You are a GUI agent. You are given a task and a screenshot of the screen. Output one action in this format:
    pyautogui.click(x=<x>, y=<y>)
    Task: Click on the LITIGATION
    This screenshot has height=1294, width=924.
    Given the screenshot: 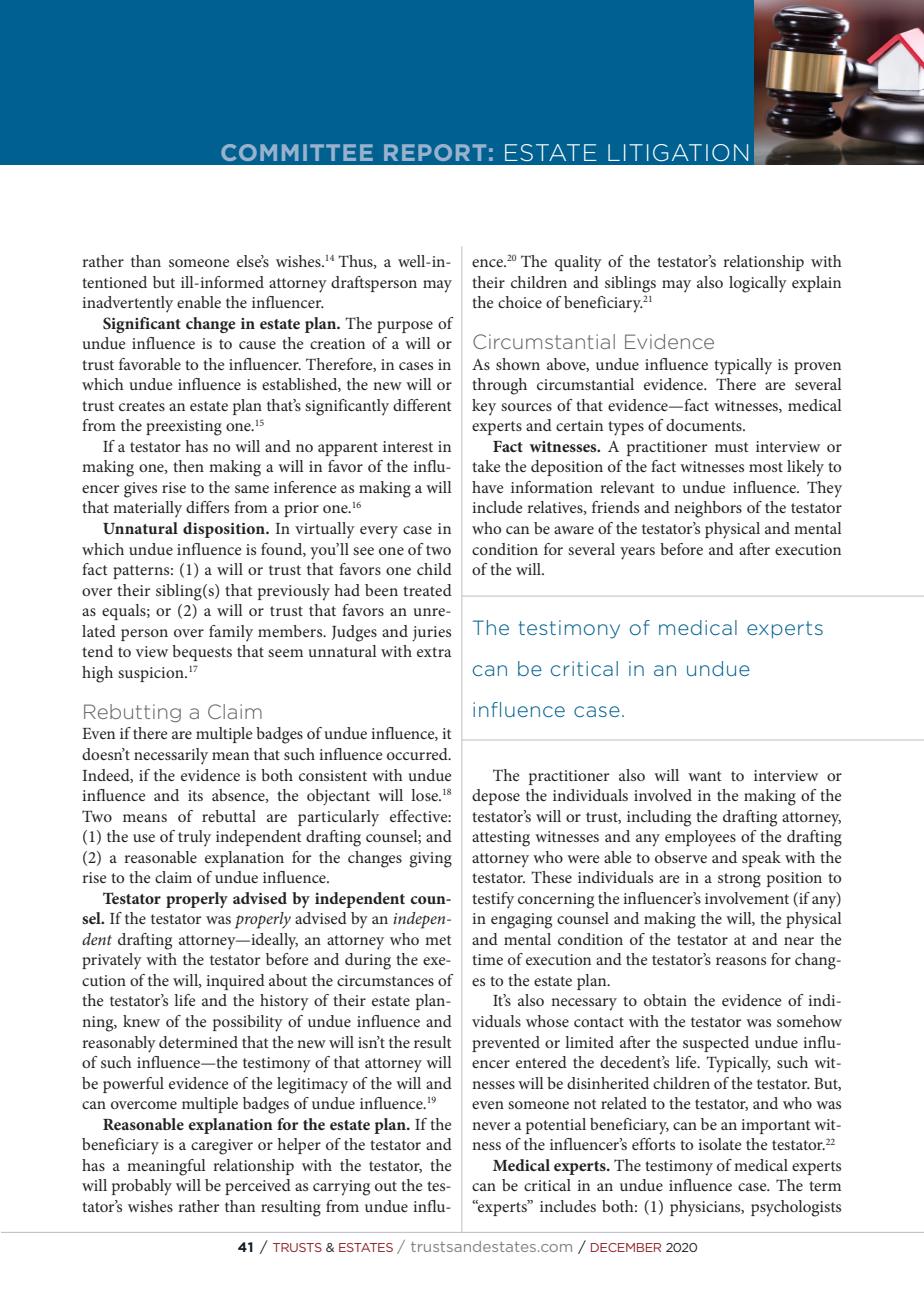 What is the action you would take?
    pyautogui.click(x=678, y=153)
